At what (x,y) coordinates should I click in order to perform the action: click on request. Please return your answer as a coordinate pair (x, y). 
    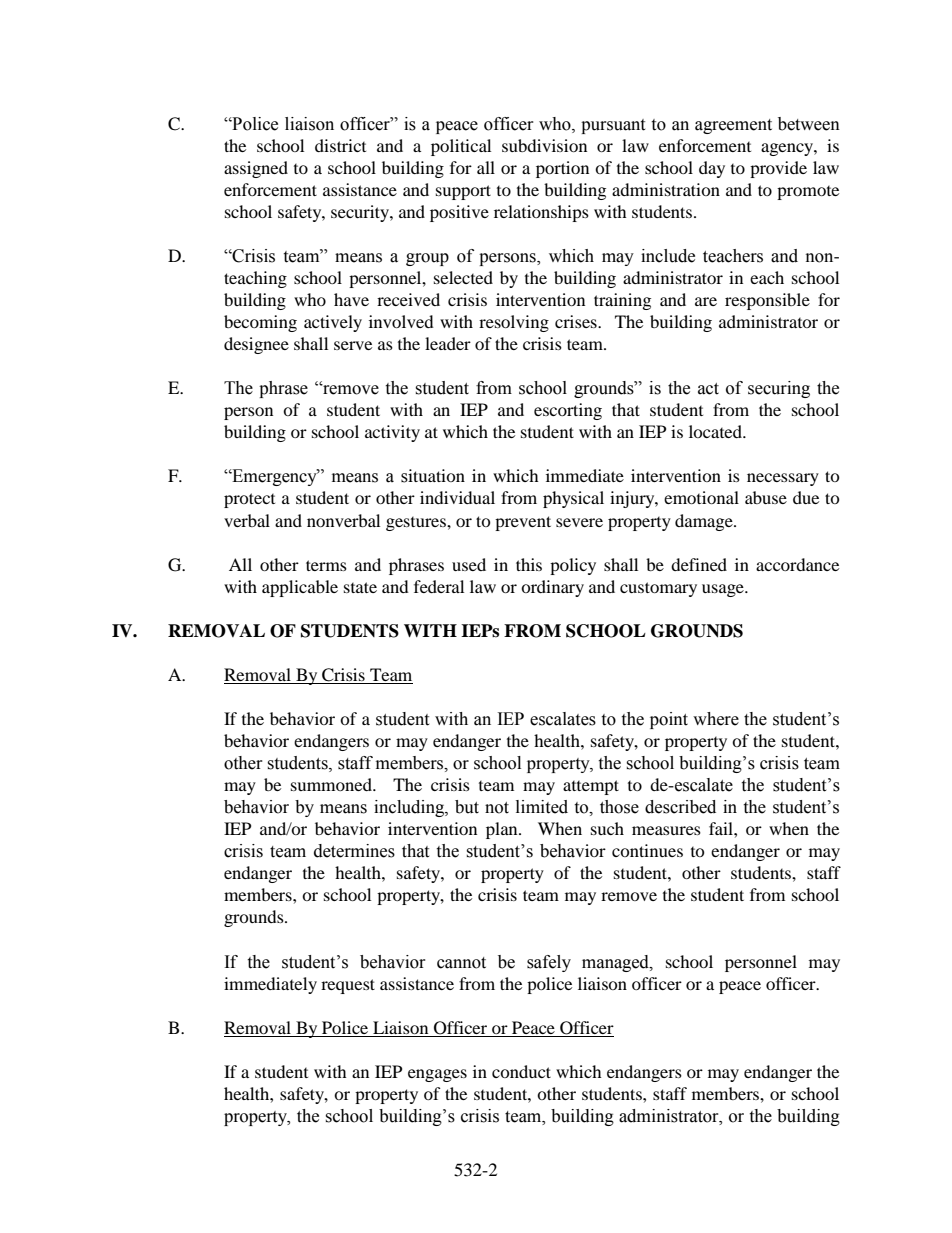
    Looking at the image, I should click on (348, 986).
